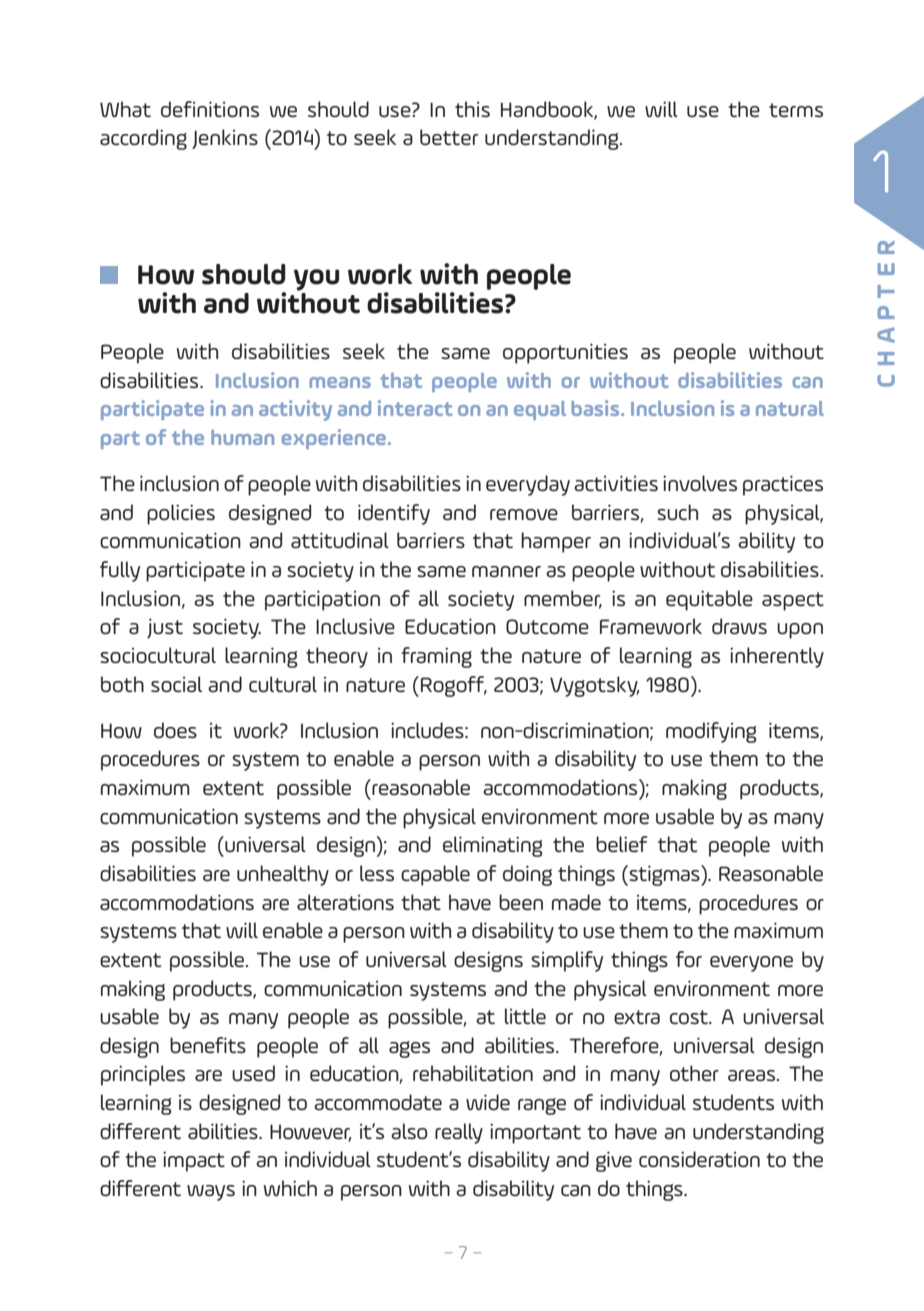 The height and width of the screenshot is (1311, 924). What do you see at coordinates (796, 110) in the screenshot?
I see `terms` at bounding box center [796, 110].
